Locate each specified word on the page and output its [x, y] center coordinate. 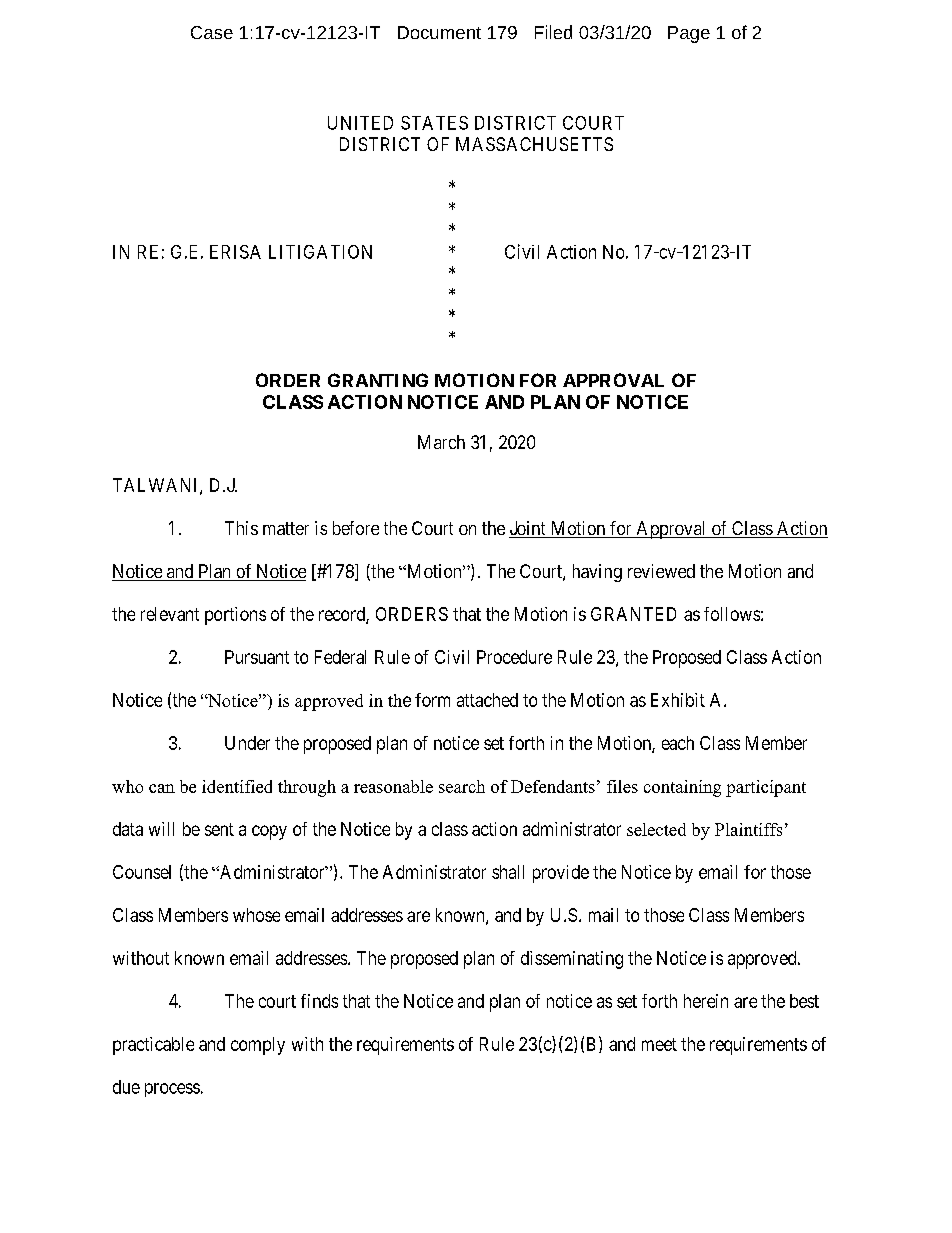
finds [319, 1001]
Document [439, 32]
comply [258, 1046]
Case [212, 32]
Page [689, 34]
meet [659, 1044]
